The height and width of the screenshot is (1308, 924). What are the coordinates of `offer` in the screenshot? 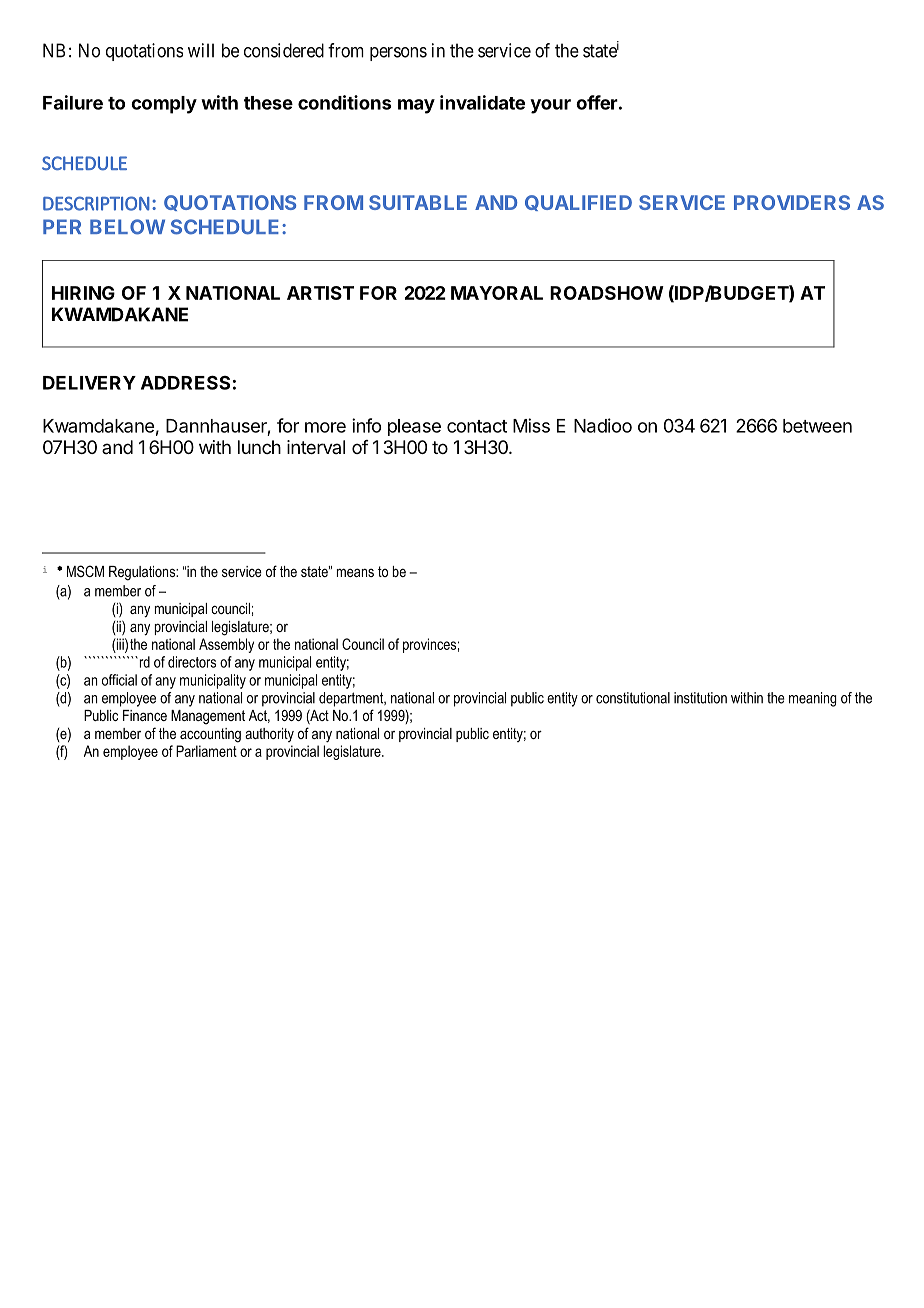 It's located at (597, 102).
